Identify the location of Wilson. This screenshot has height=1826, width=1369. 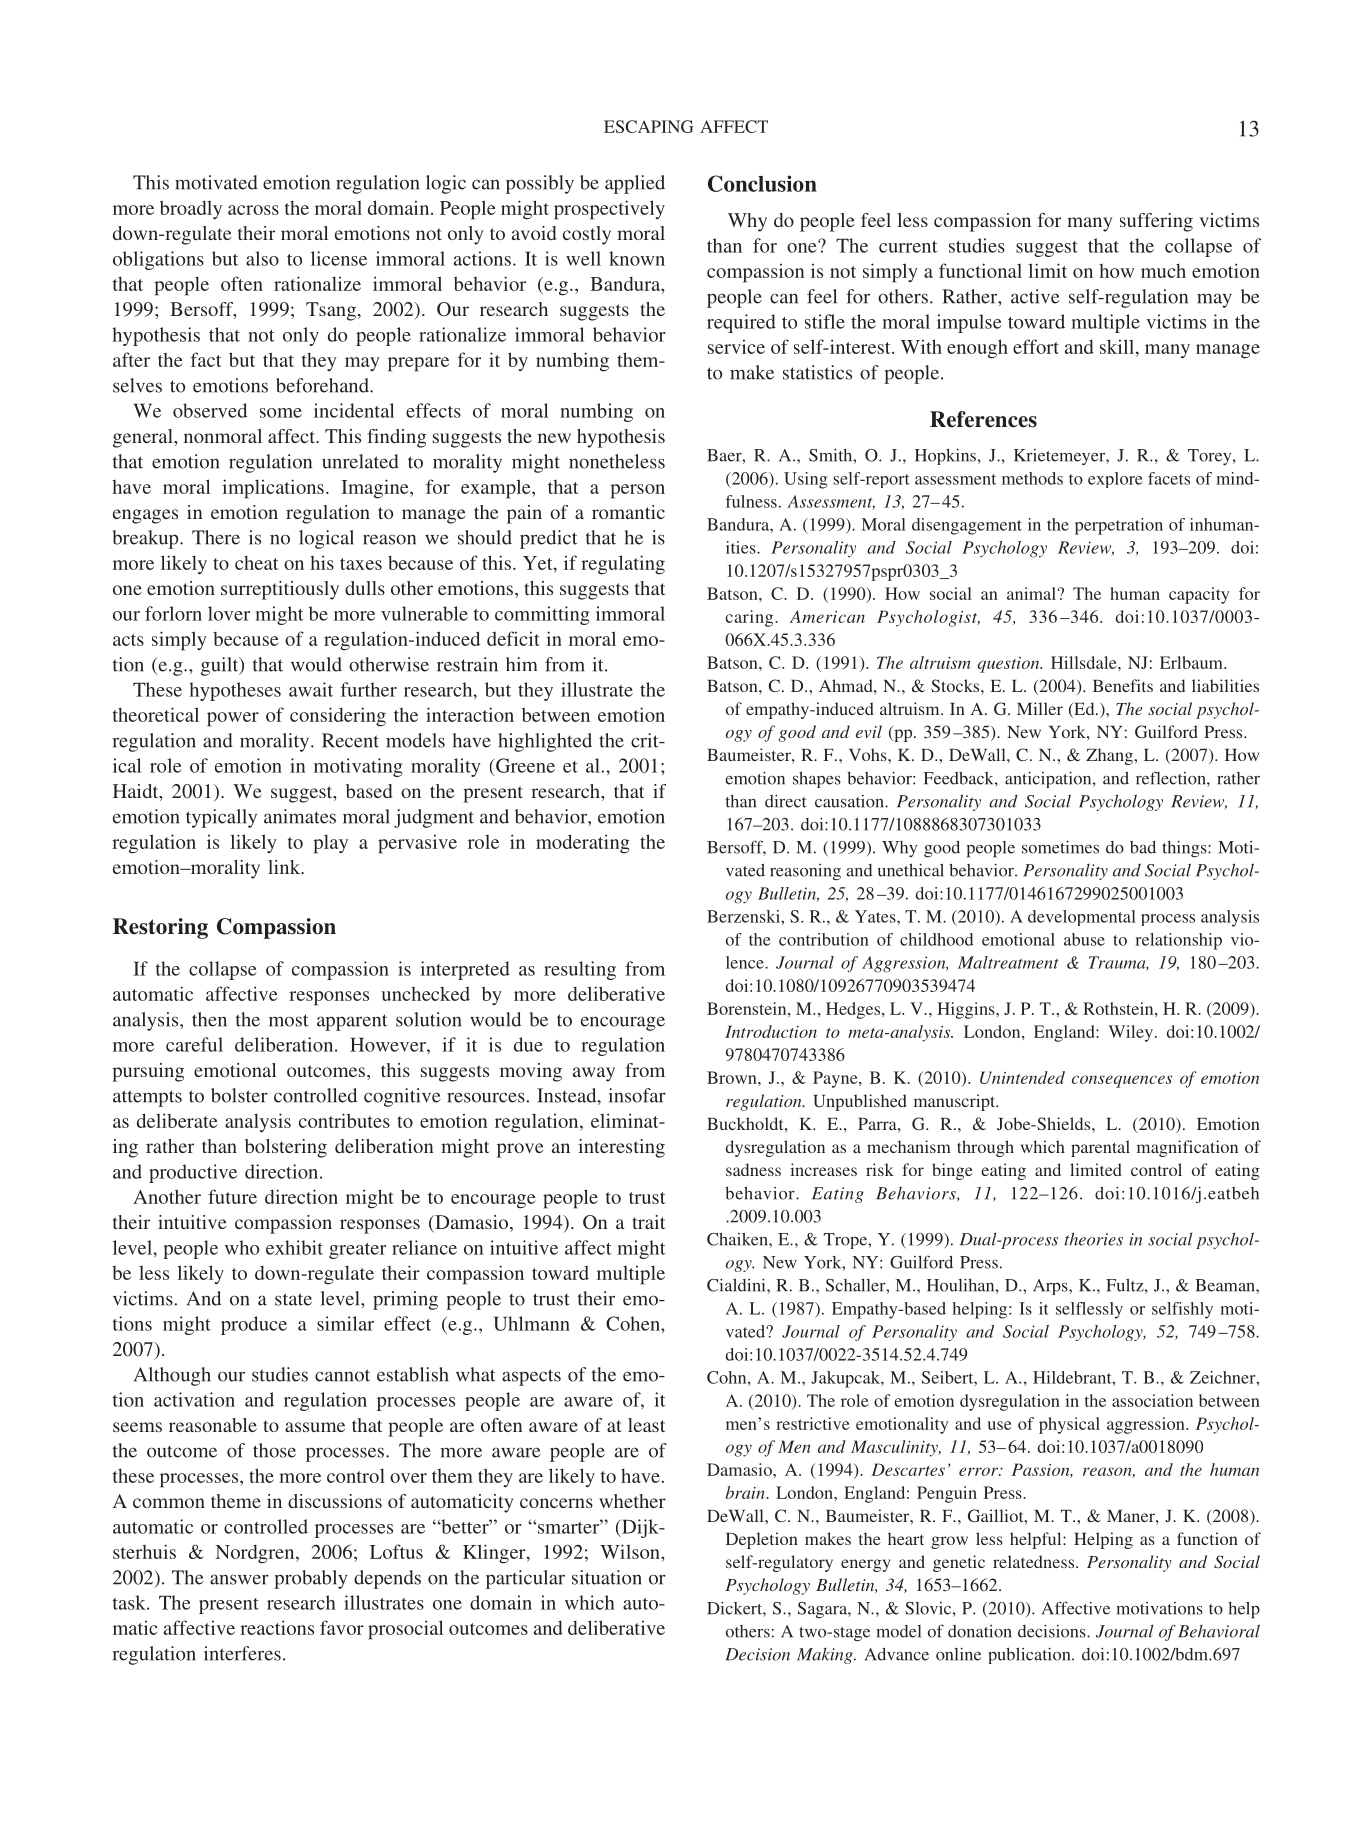
(631, 1551).
